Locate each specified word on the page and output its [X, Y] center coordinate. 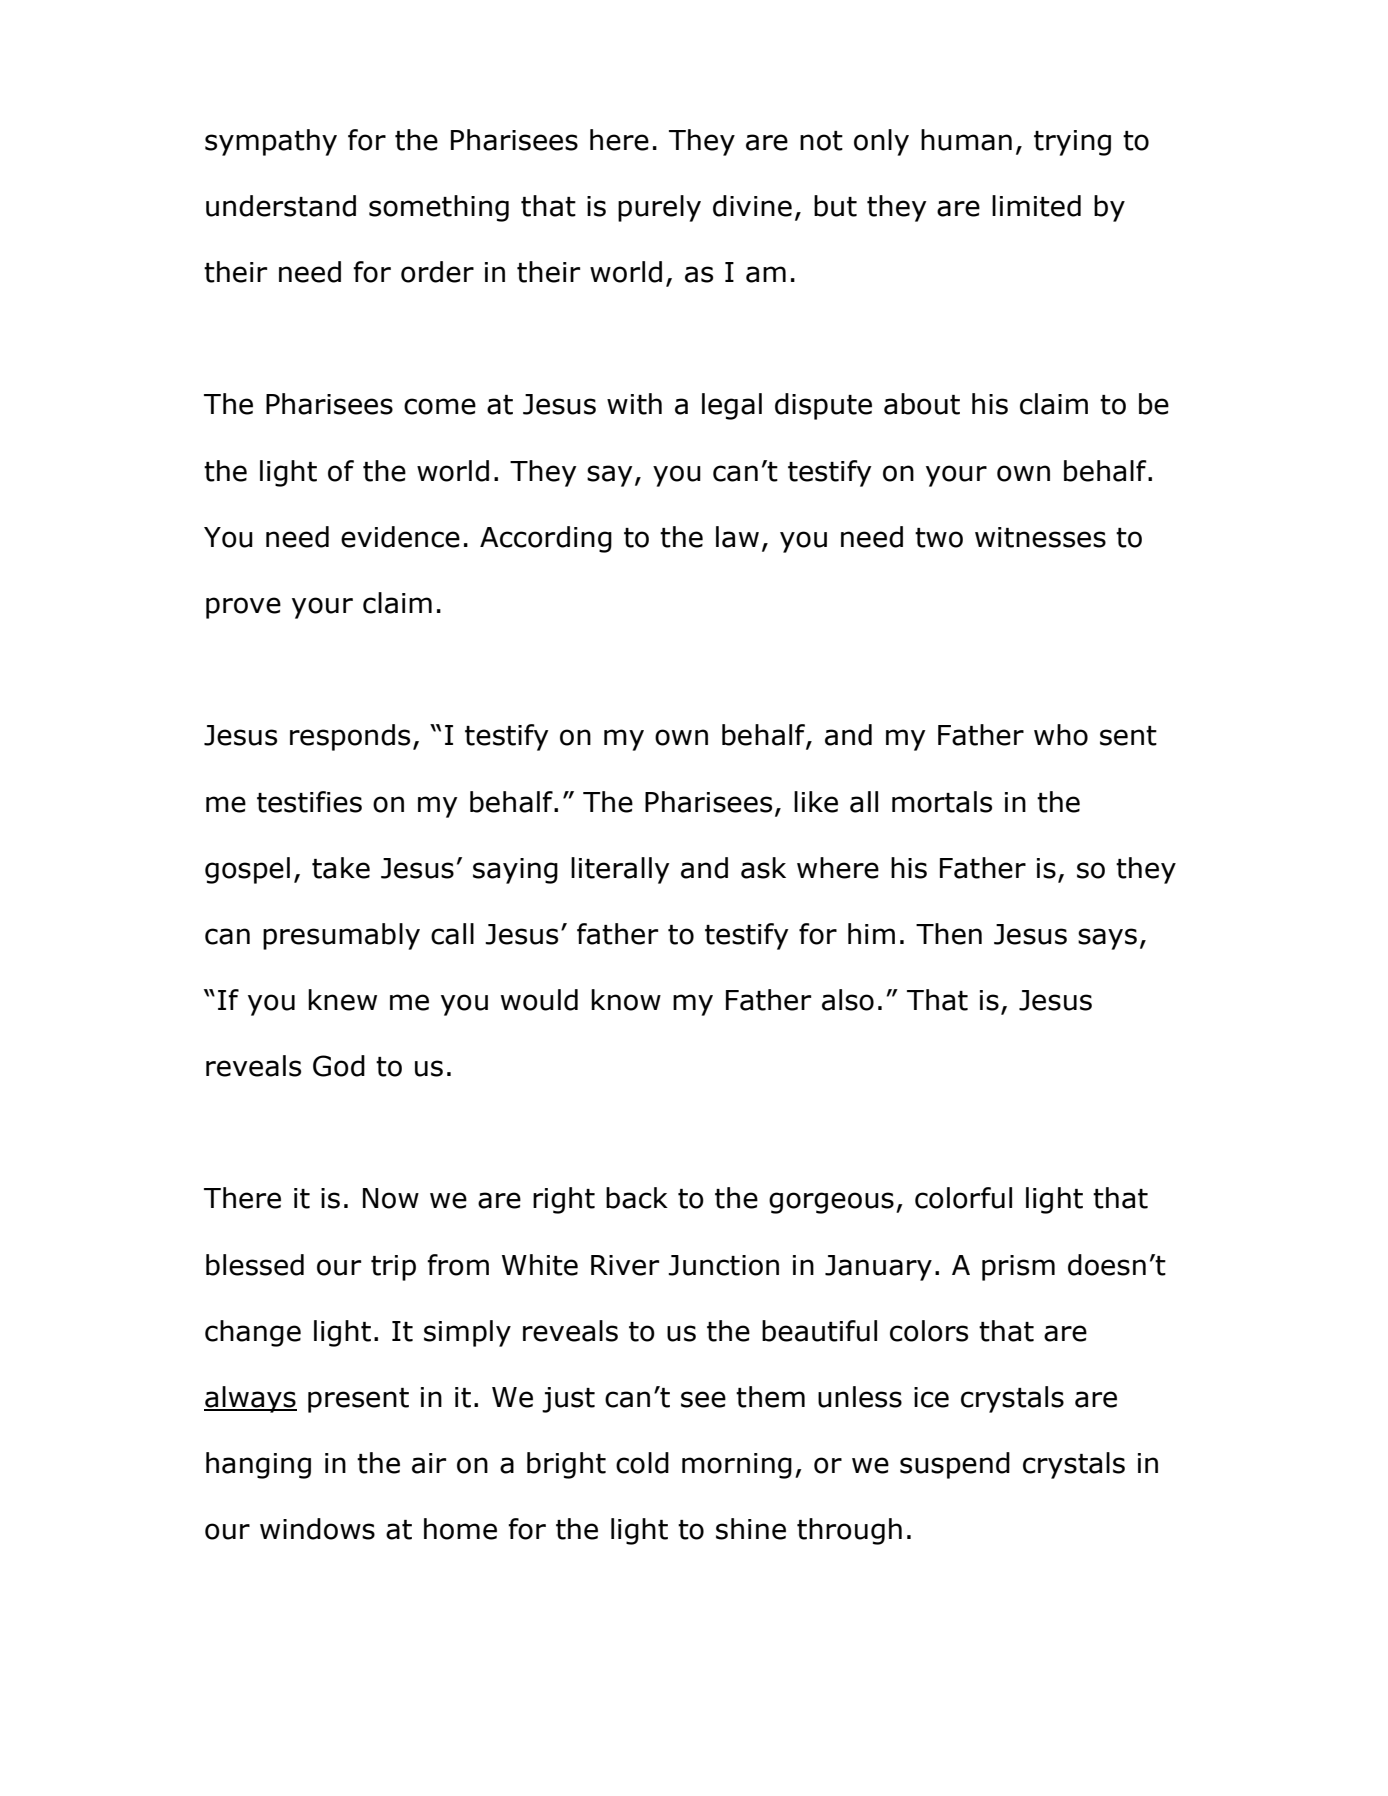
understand [281, 206]
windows [317, 1529]
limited [1036, 206]
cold [642, 1463]
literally [620, 870]
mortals [942, 802]
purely [659, 208]
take [341, 868]
